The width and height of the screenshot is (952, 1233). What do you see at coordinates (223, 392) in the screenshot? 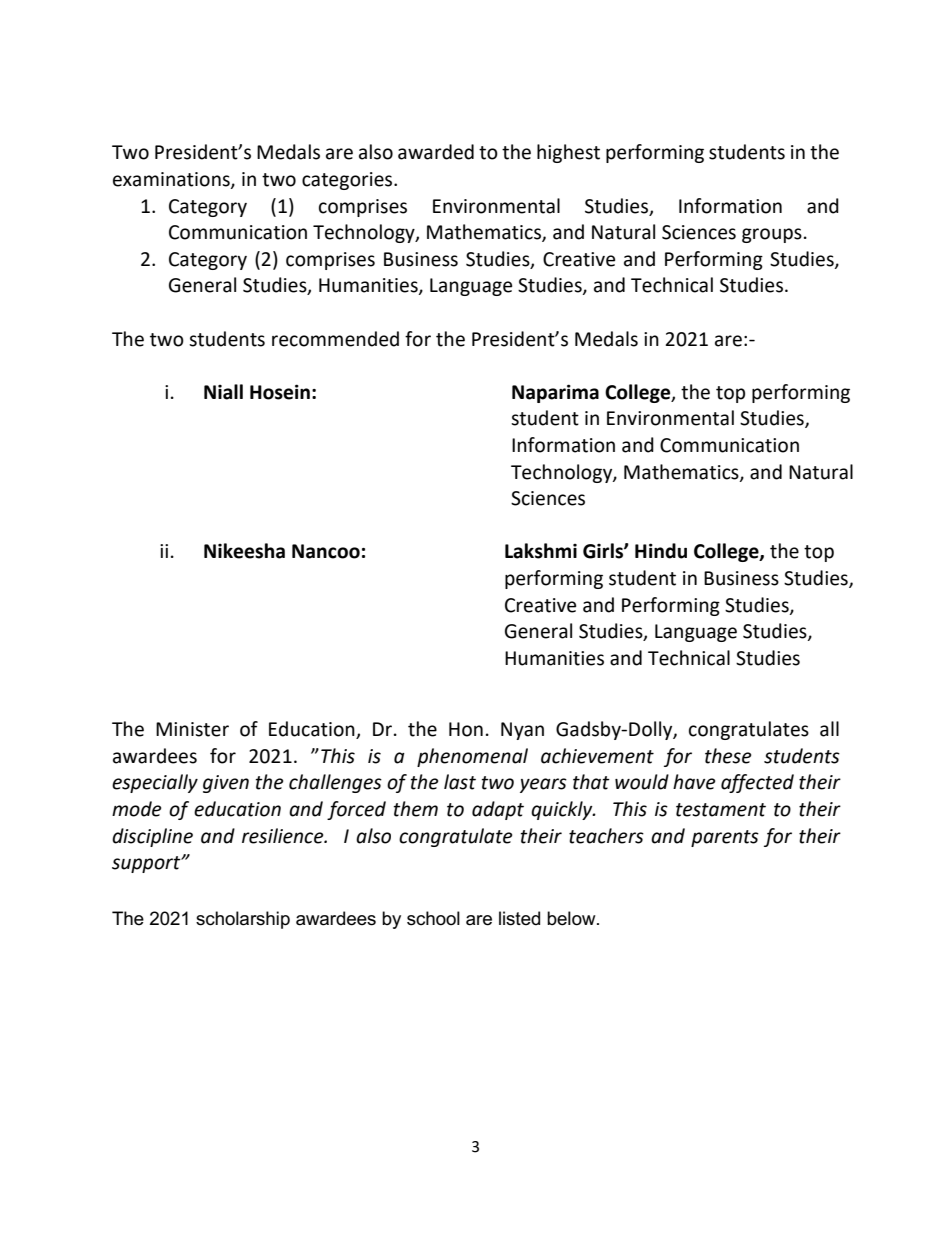
I see `Niall` at bounding box center [223, 392].
